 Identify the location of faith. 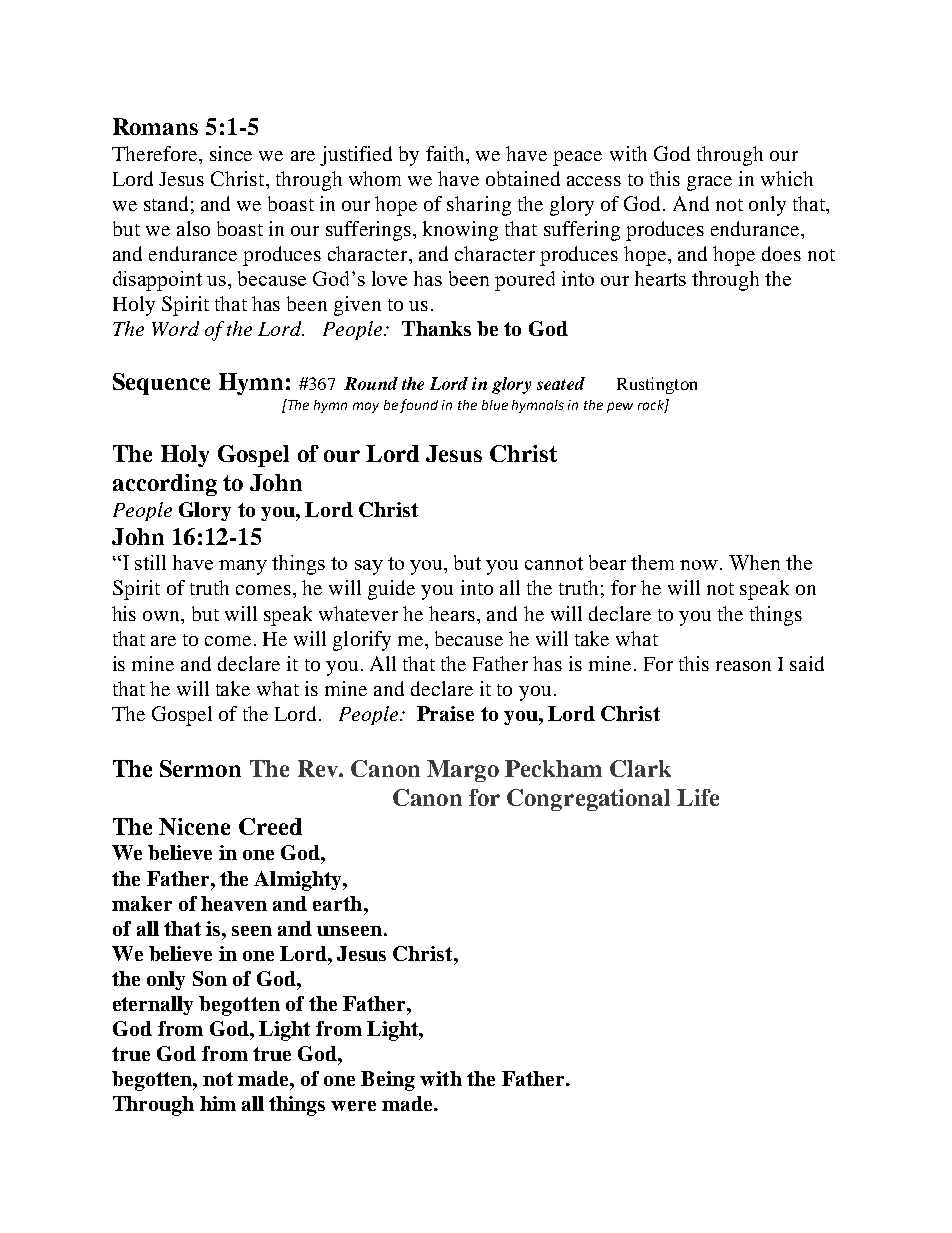
(447, 155).
